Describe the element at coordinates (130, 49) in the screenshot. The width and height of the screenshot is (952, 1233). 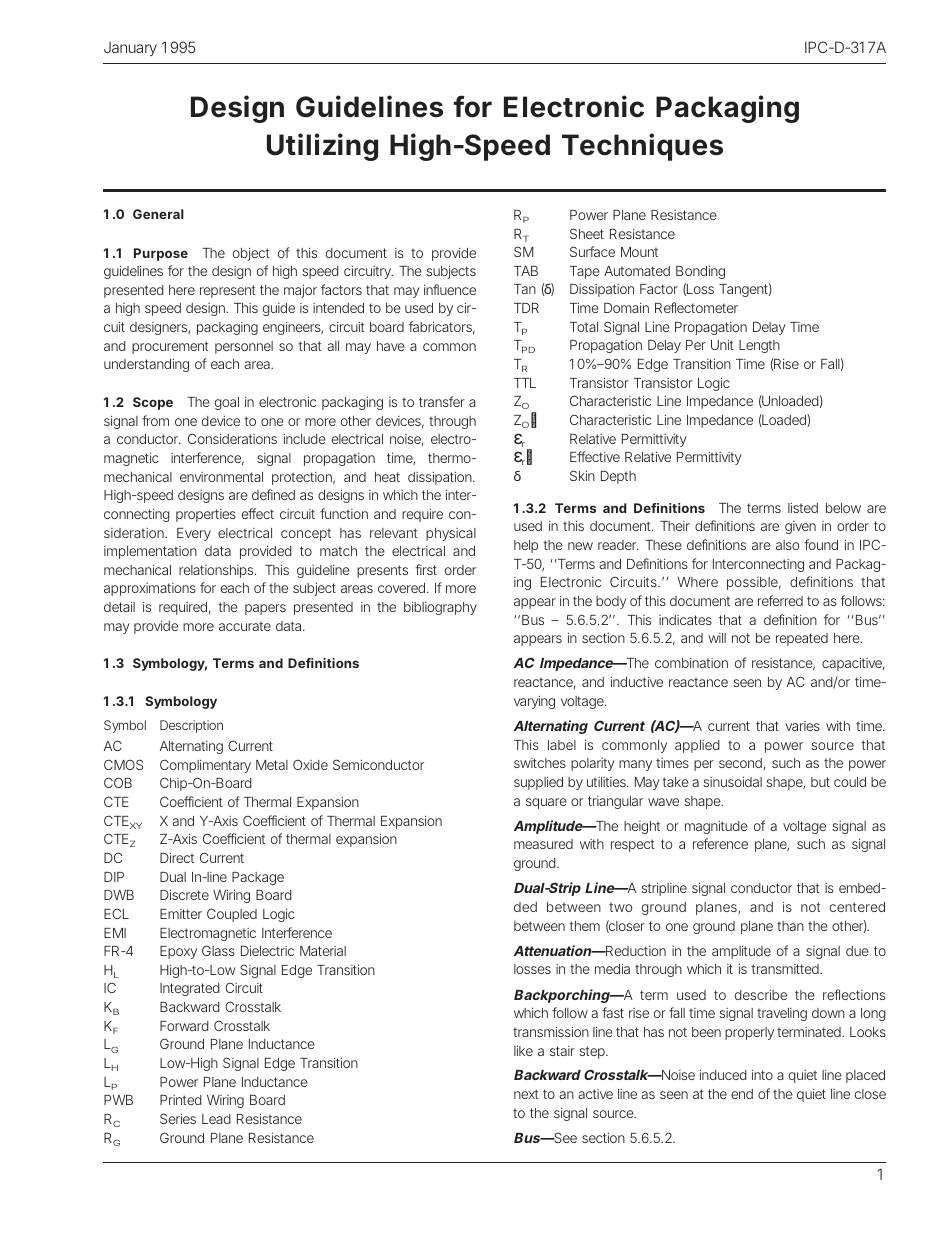
I see `January` at that location.
